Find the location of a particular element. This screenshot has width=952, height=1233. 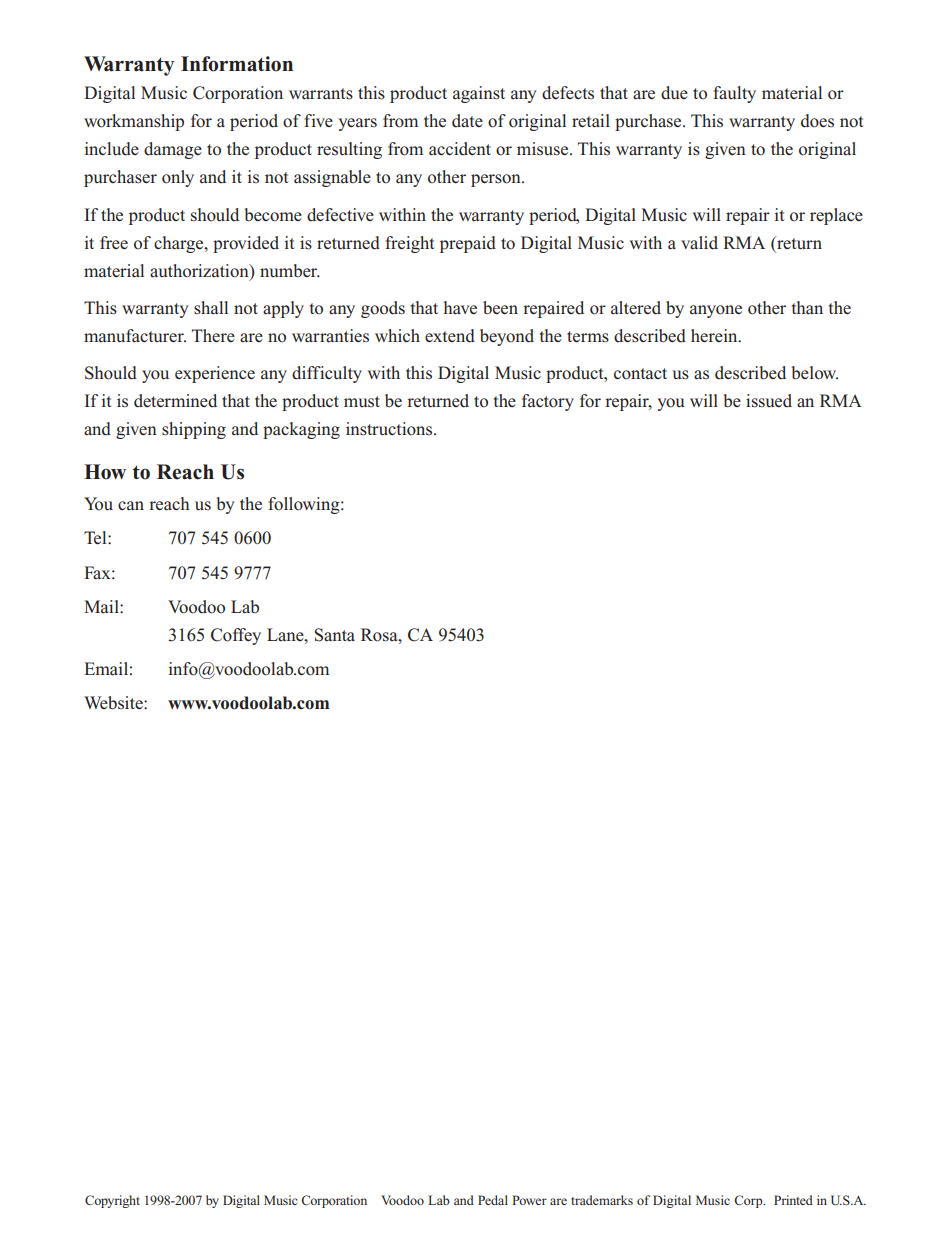

date is located at coordinates (467, 121).
